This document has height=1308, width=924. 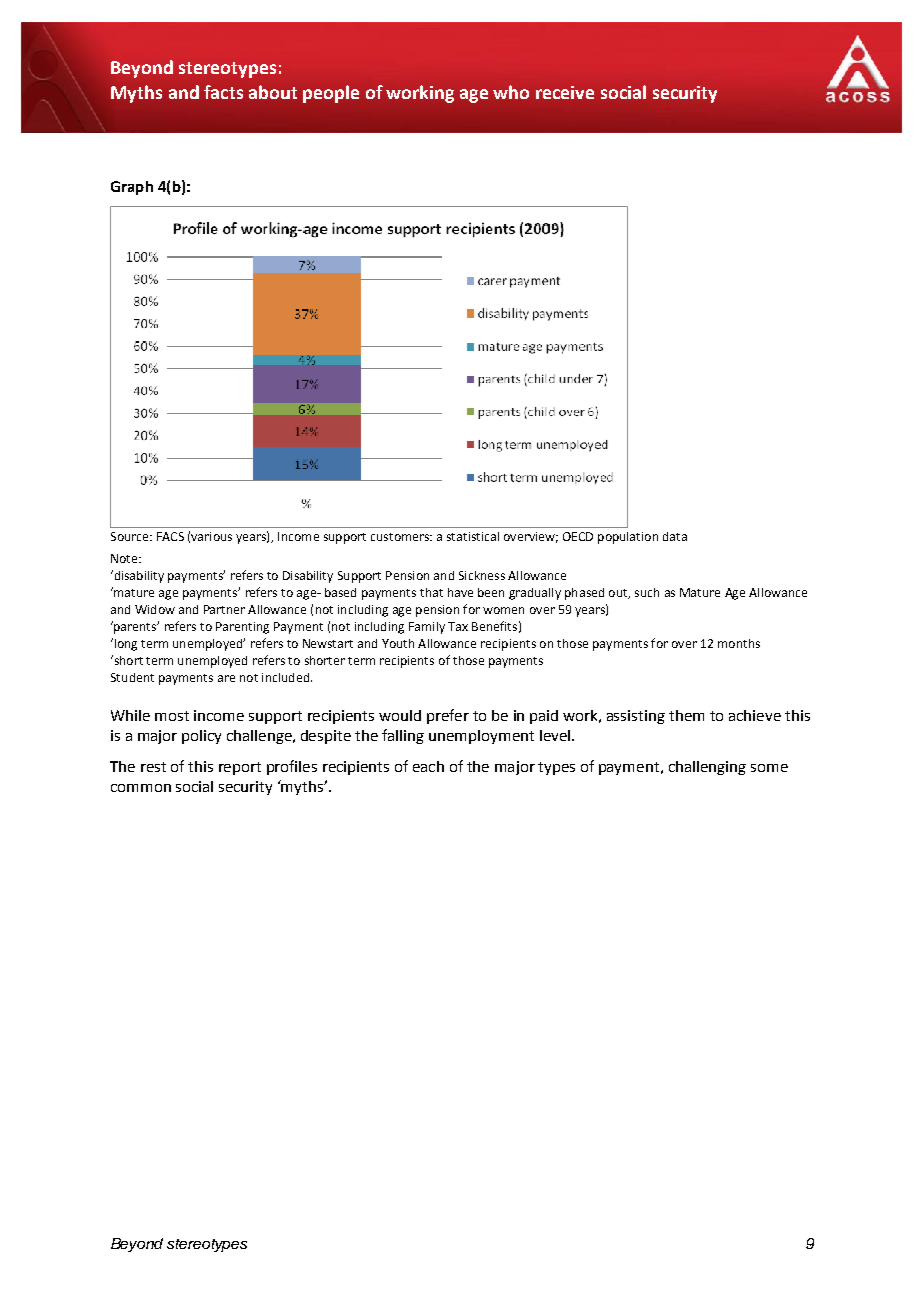 What do you see at coordinates (132, 188) in the document?
I see `Graph` at bounding box center [132, 188].
